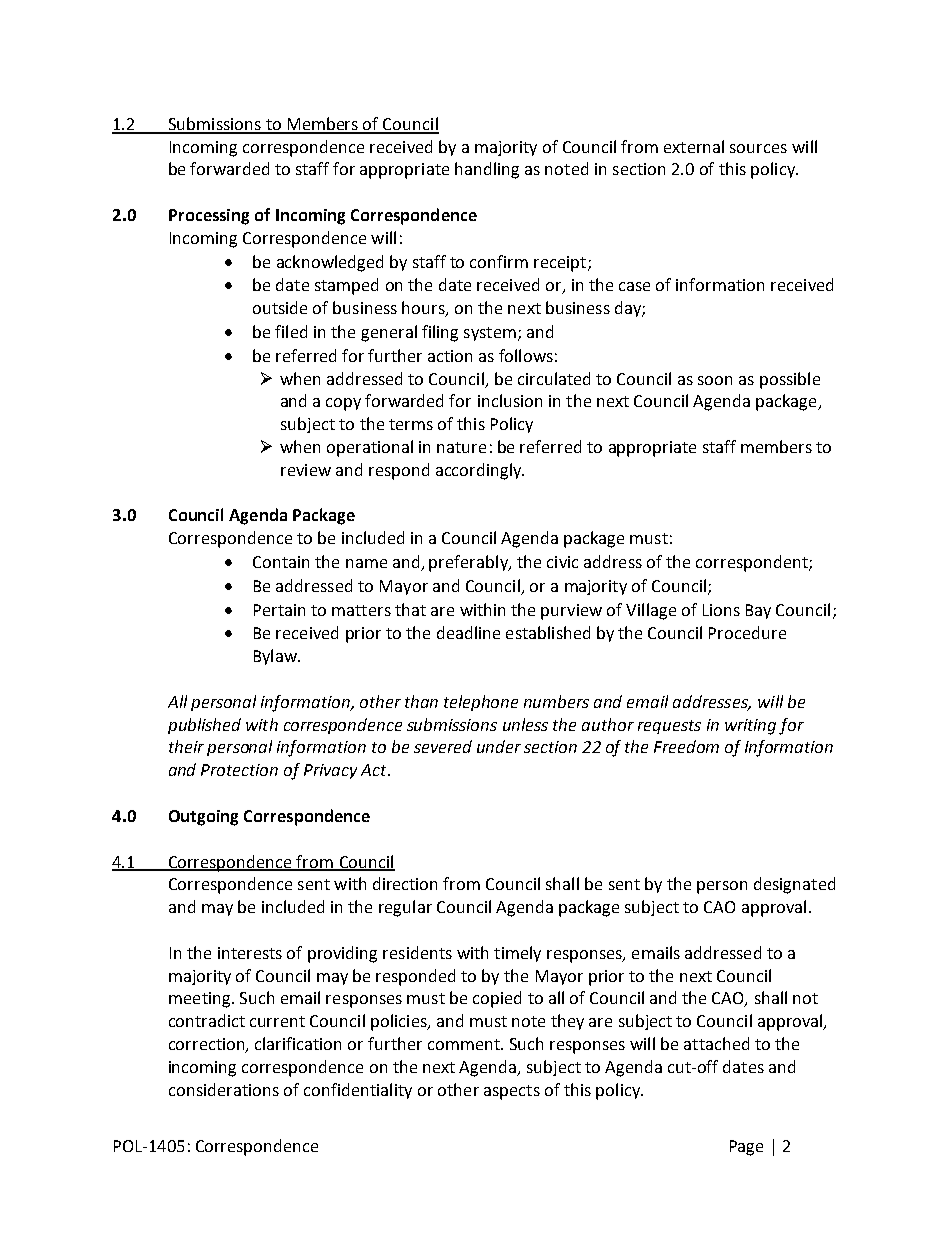 The height and width of the screenshot is (1233, 952). I want to click on deadline, so click(468, 632).
